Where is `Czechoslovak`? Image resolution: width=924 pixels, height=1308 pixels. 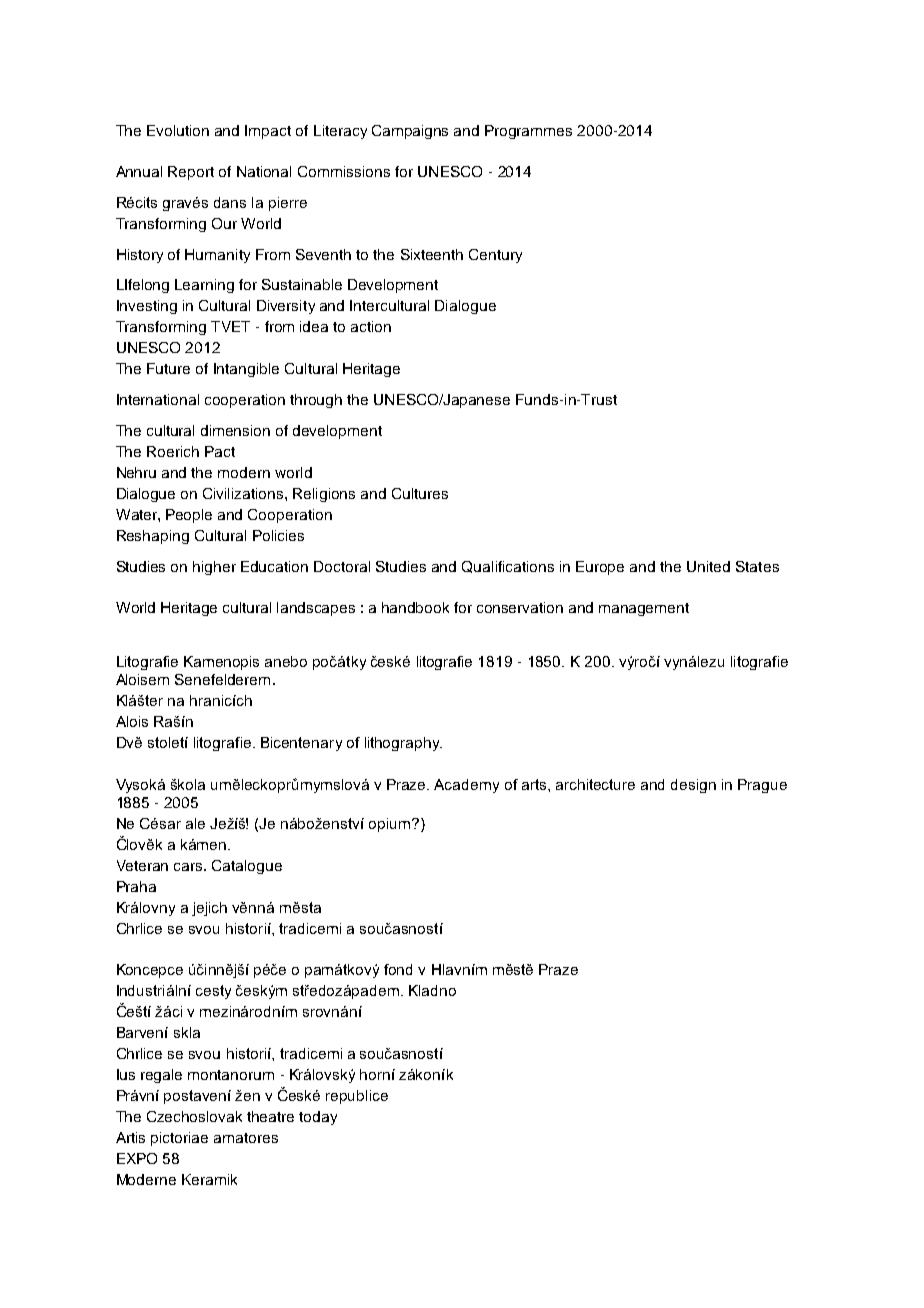 Czechoslovak is located at coordinates (194, 1116).
